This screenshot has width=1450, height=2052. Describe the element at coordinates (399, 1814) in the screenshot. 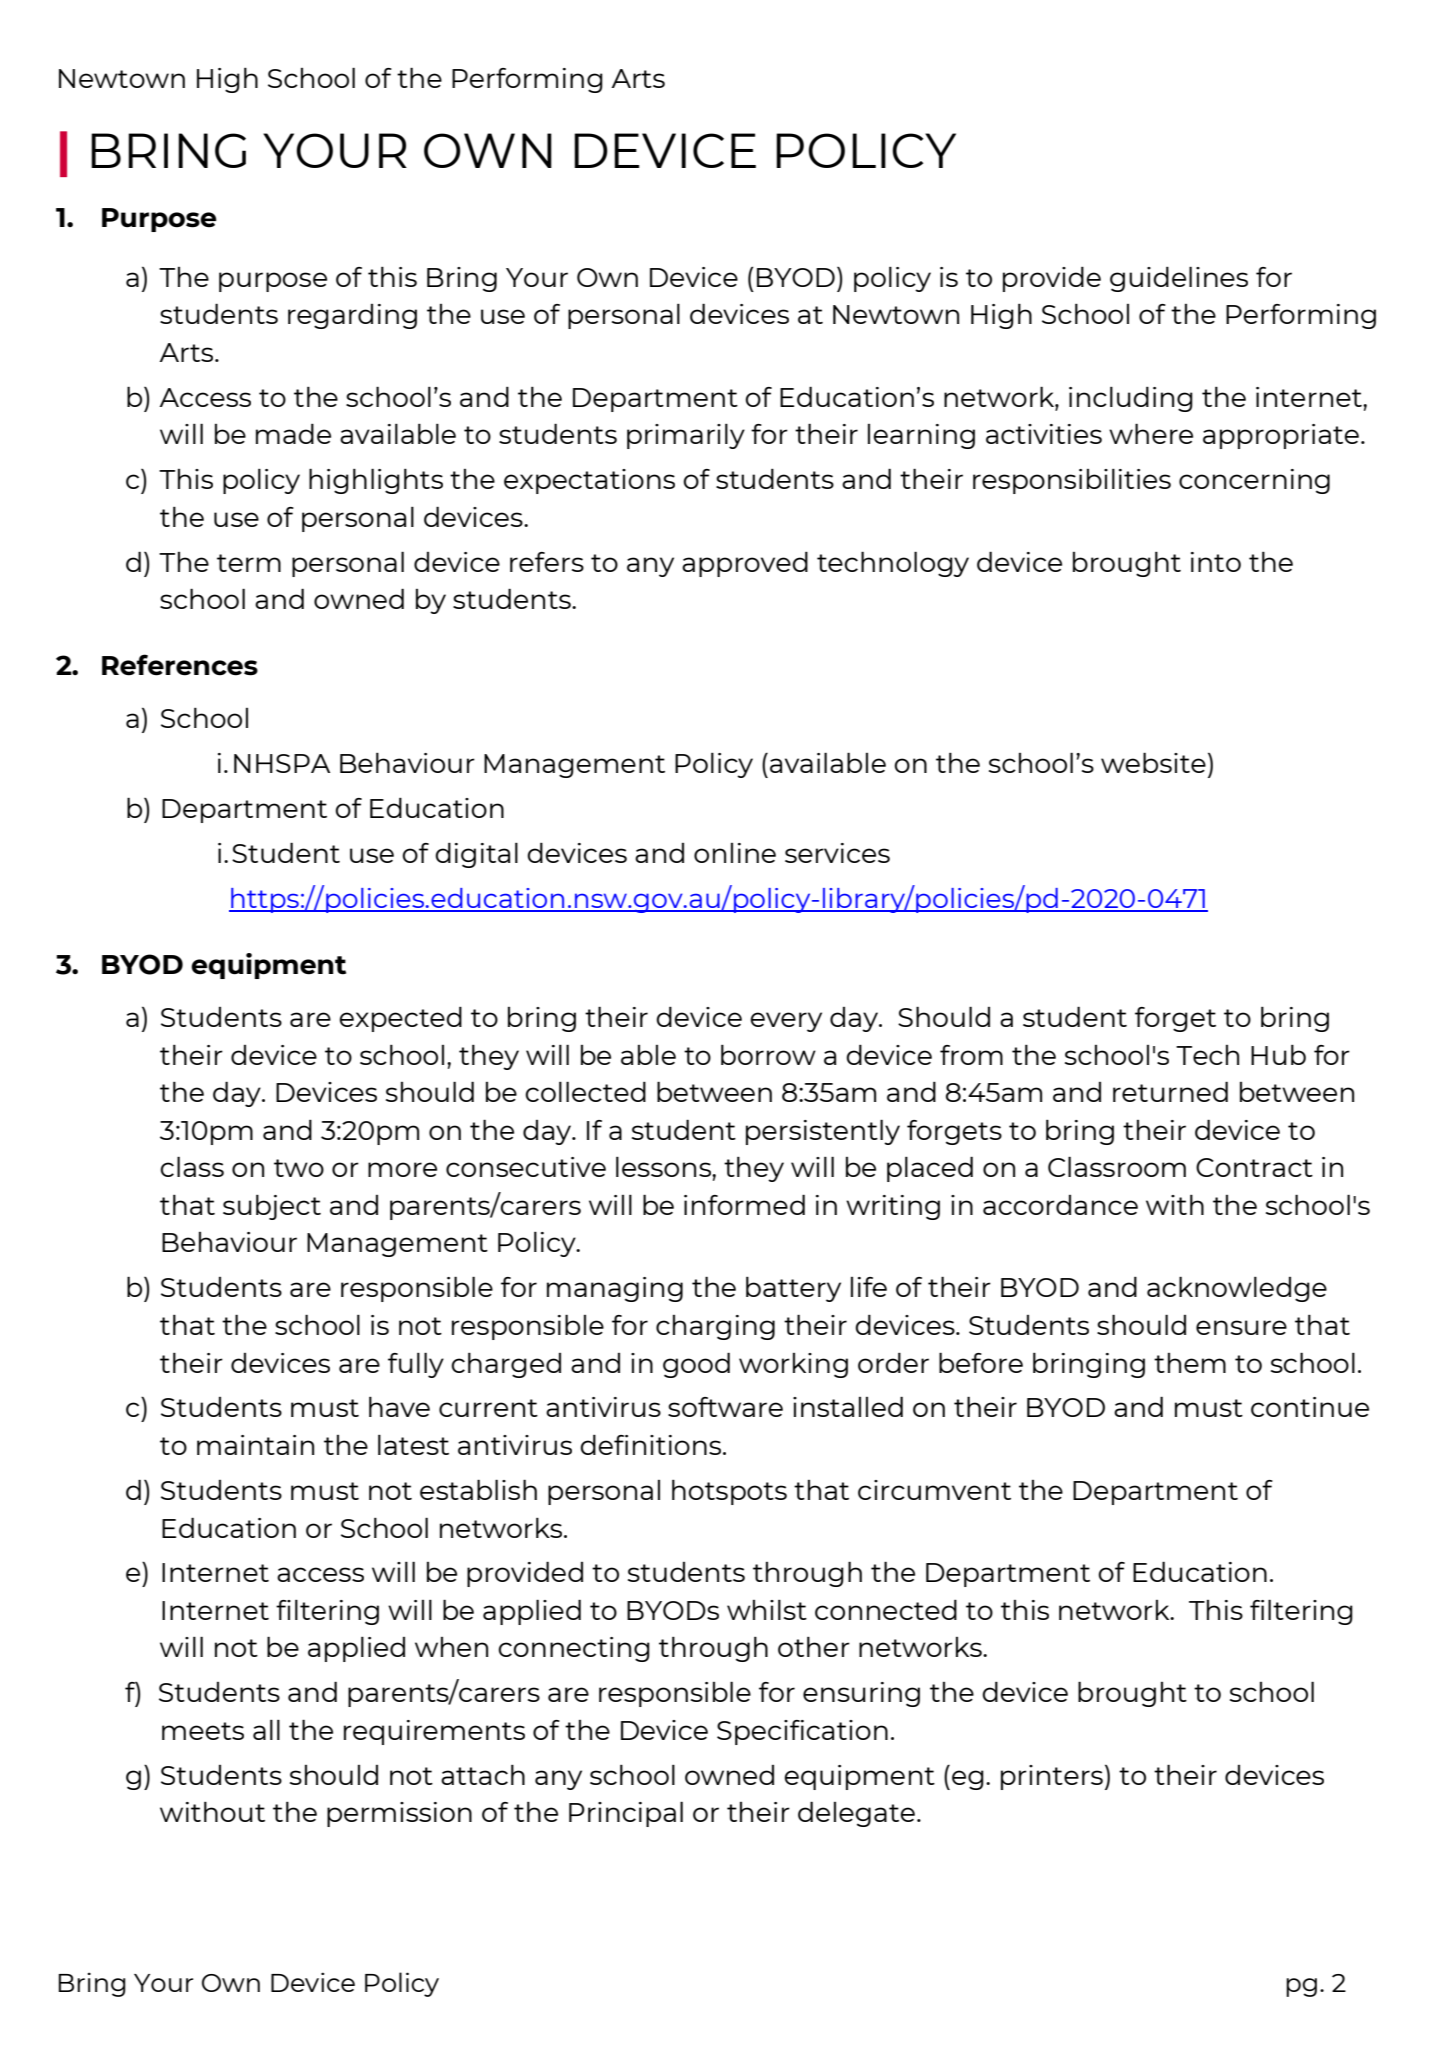

I see `permission` at that location.
